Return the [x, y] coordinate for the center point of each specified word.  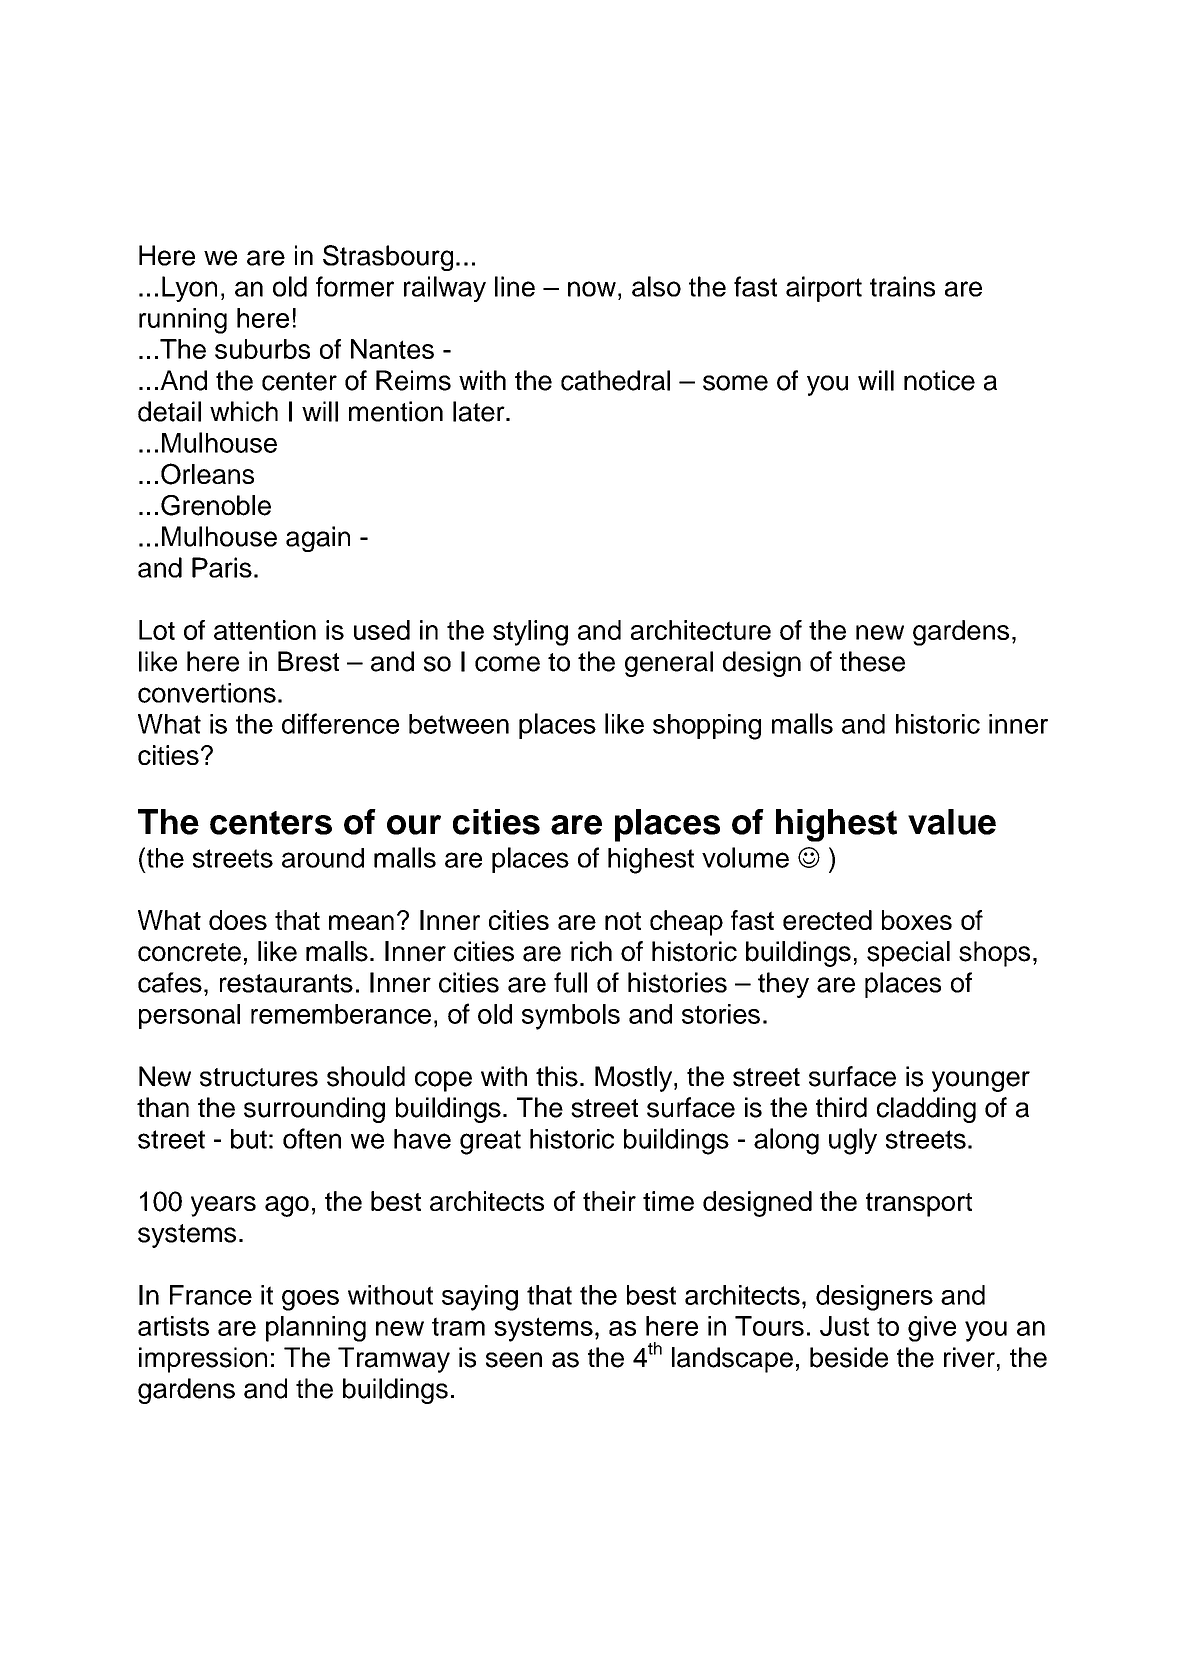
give [932, 1329]
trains [902, 286]
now [592, 289]
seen [514, 1360]
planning [316, 1329]
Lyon [189, 289]
